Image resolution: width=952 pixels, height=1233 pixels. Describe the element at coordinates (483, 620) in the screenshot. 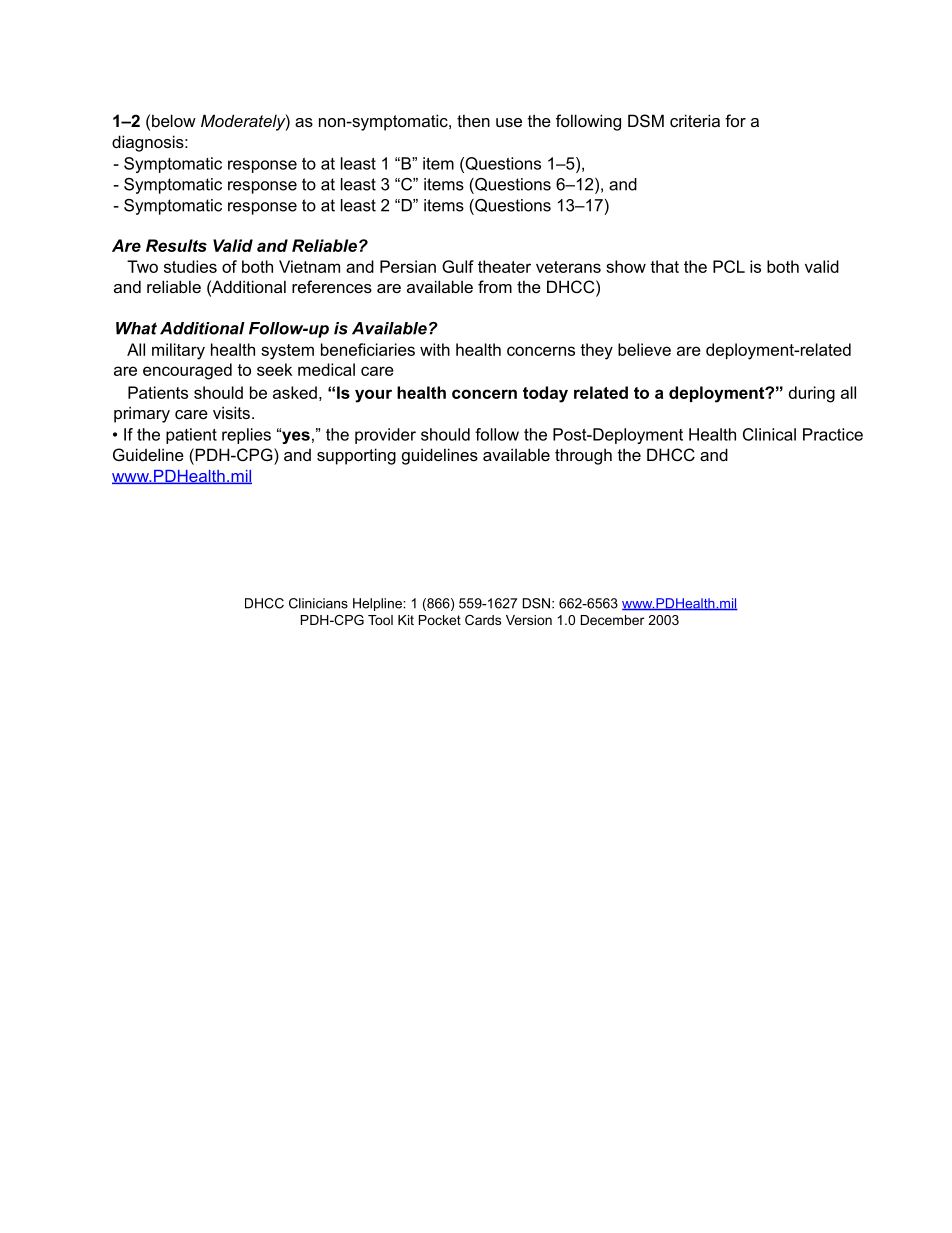

I see `Cards` at that location.
